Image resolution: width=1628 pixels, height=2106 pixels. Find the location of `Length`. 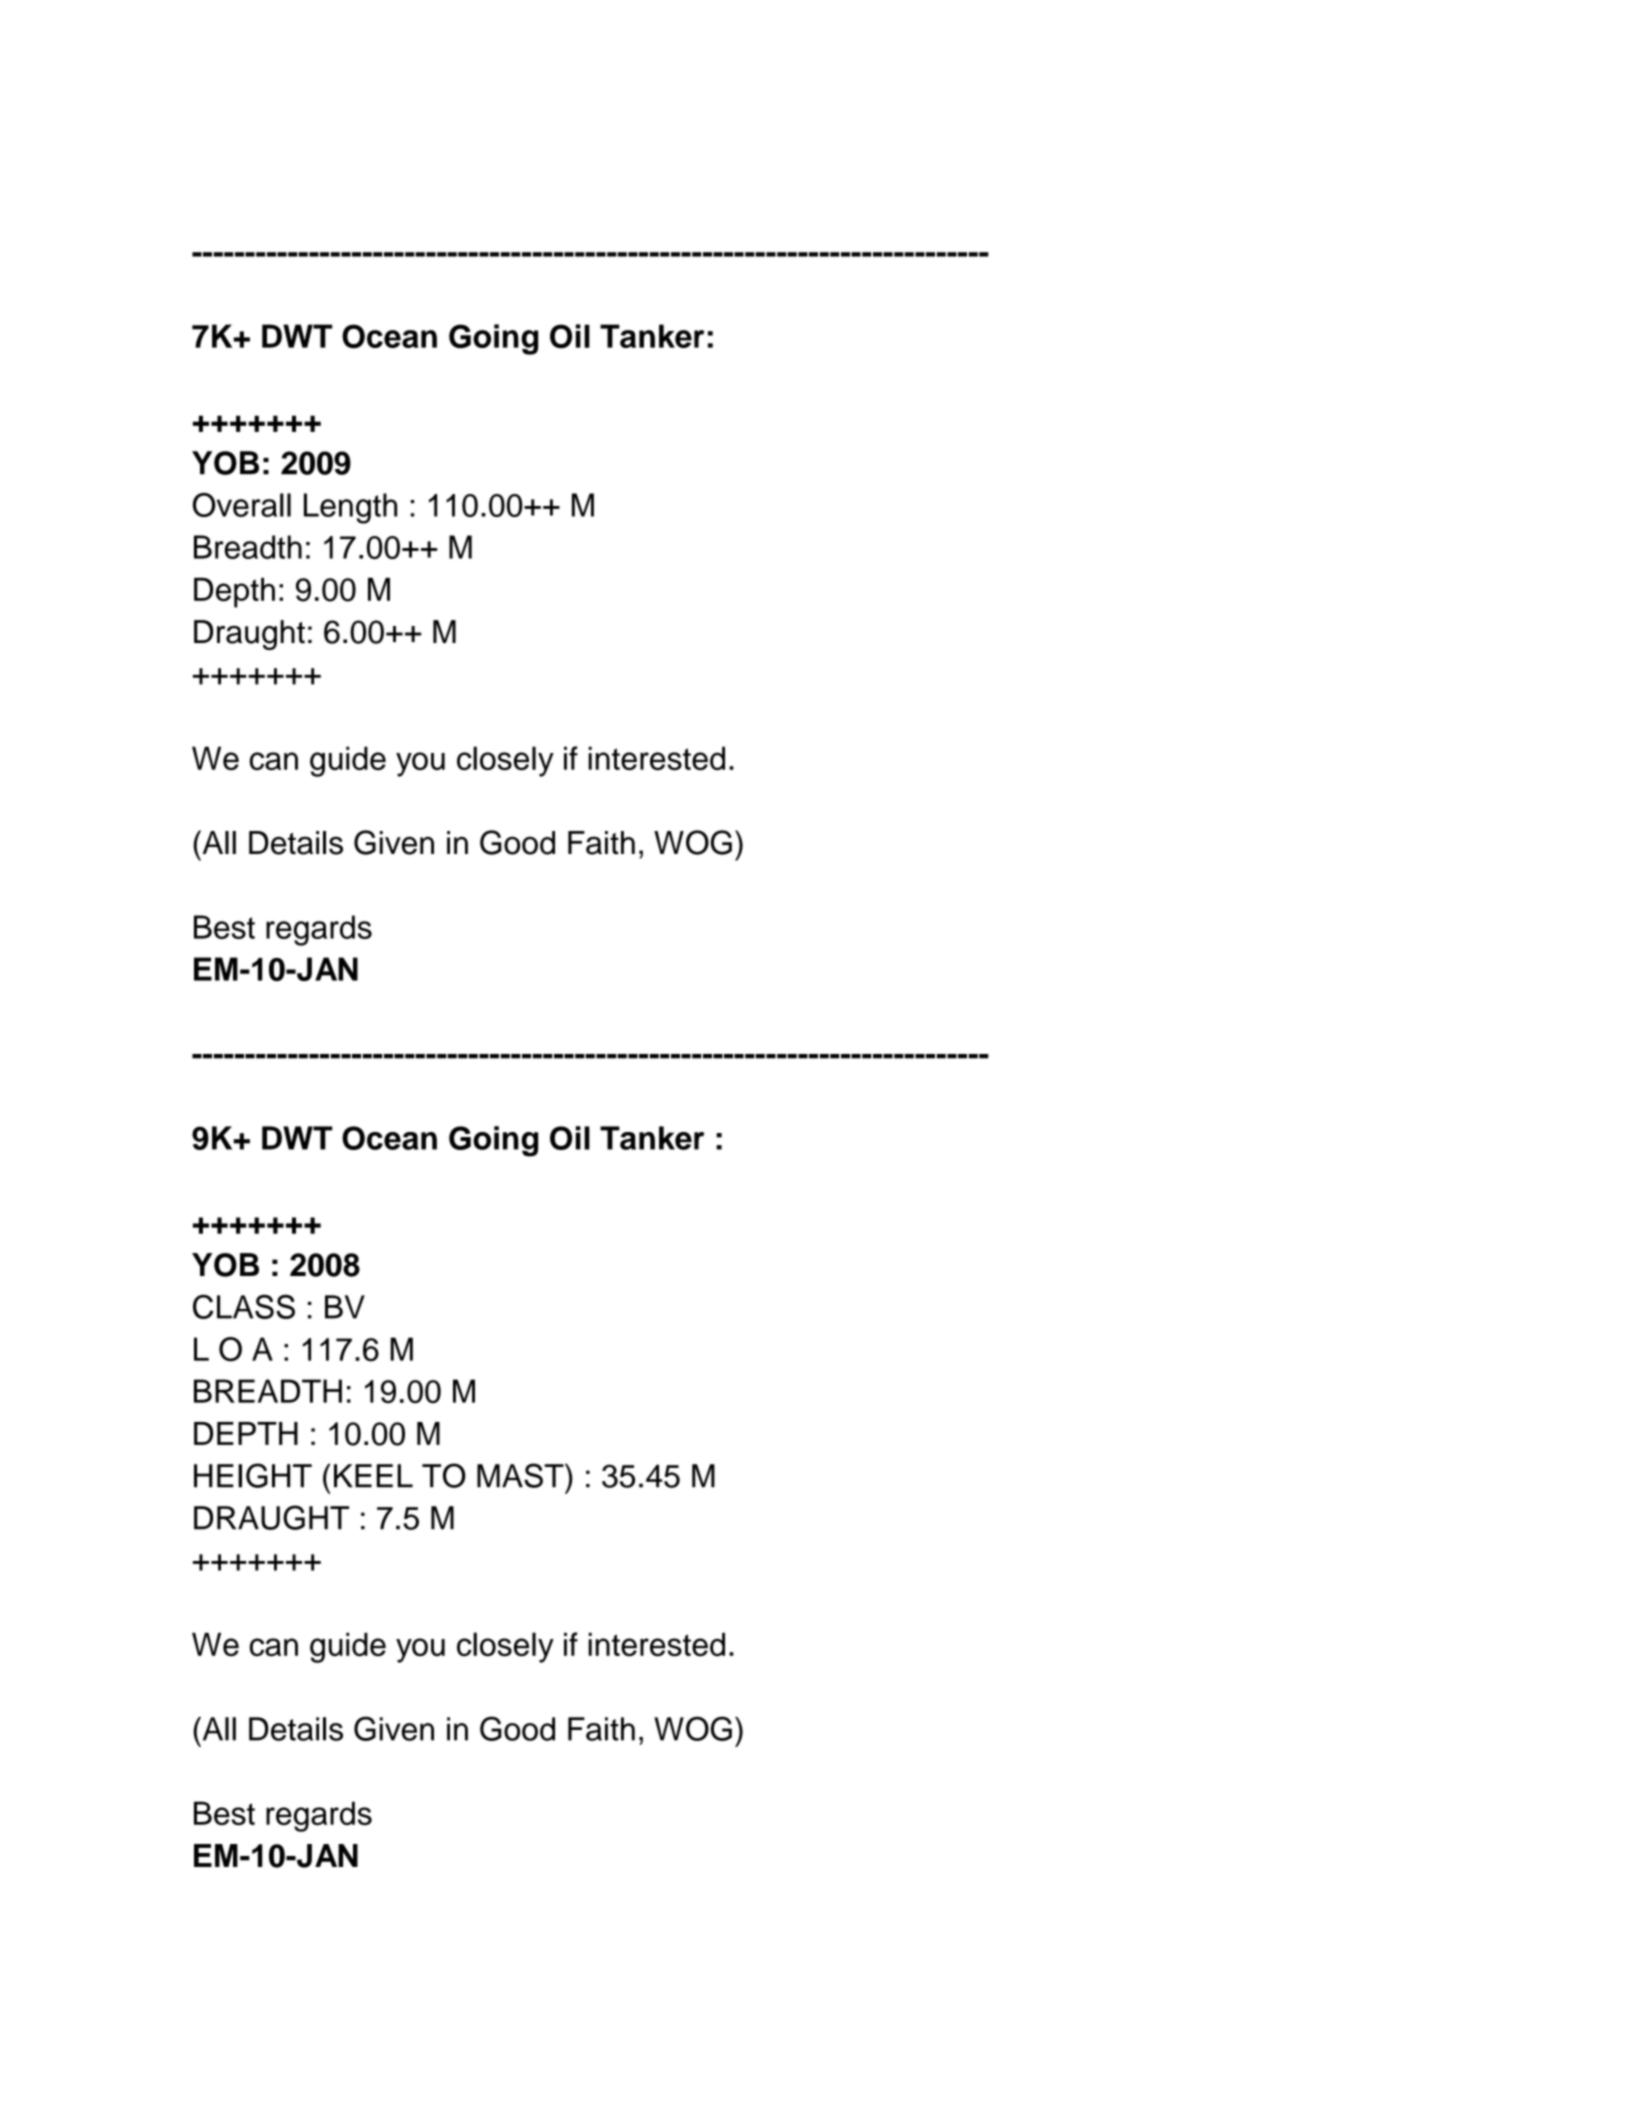

Length is located at coordinates (350, 508).
